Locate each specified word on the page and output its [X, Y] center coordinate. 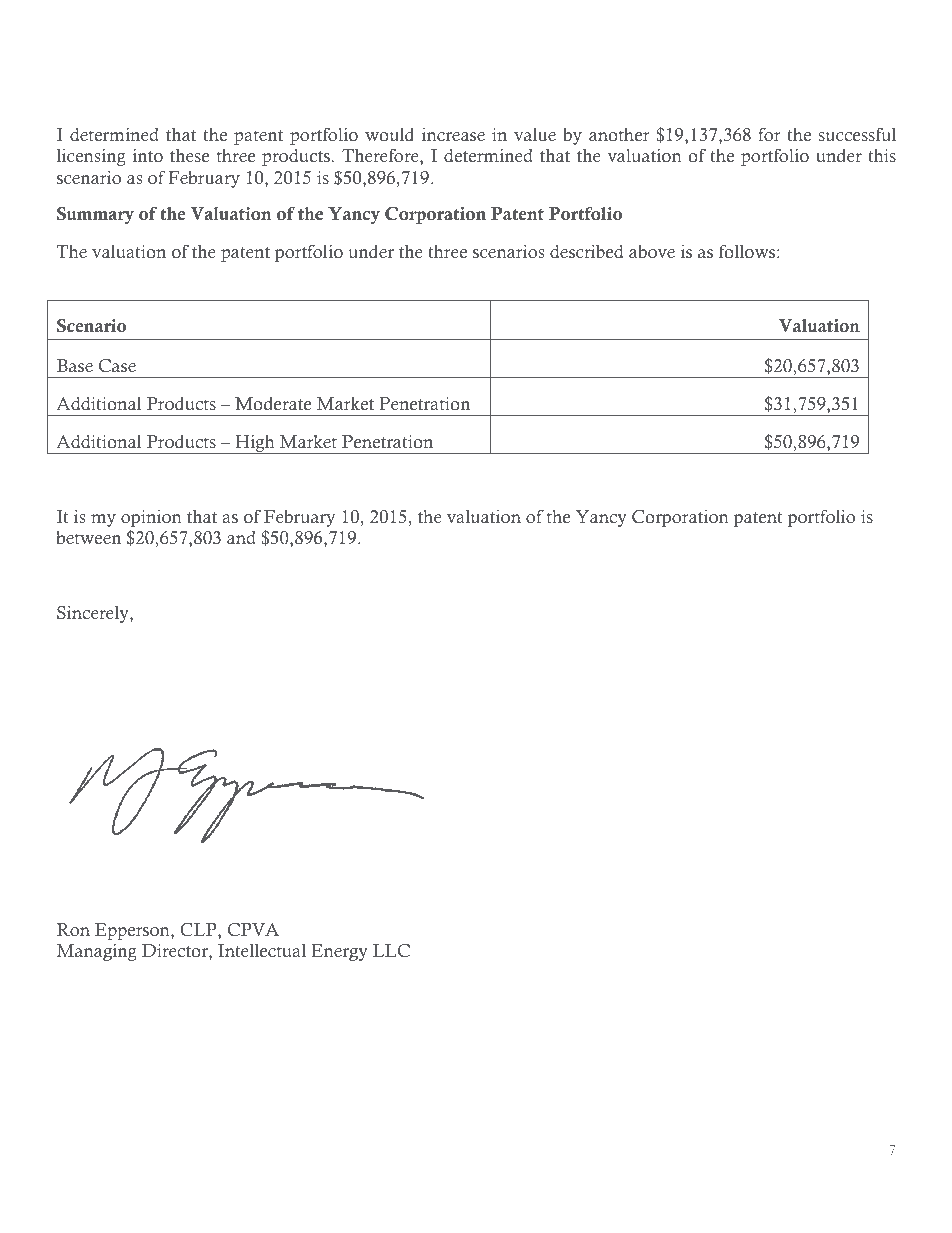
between [88, 538]
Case [117, 366]
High [255, 444]
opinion [151, 518]
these [189, 156]
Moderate [273, 404]
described [587, 252]
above [652, 252]
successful [857, 134]
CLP [199, 930]
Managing [96, 952]
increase [453, 135]
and [241, 537]
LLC [391, 951]
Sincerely [94, 614]
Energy [339, 952]
